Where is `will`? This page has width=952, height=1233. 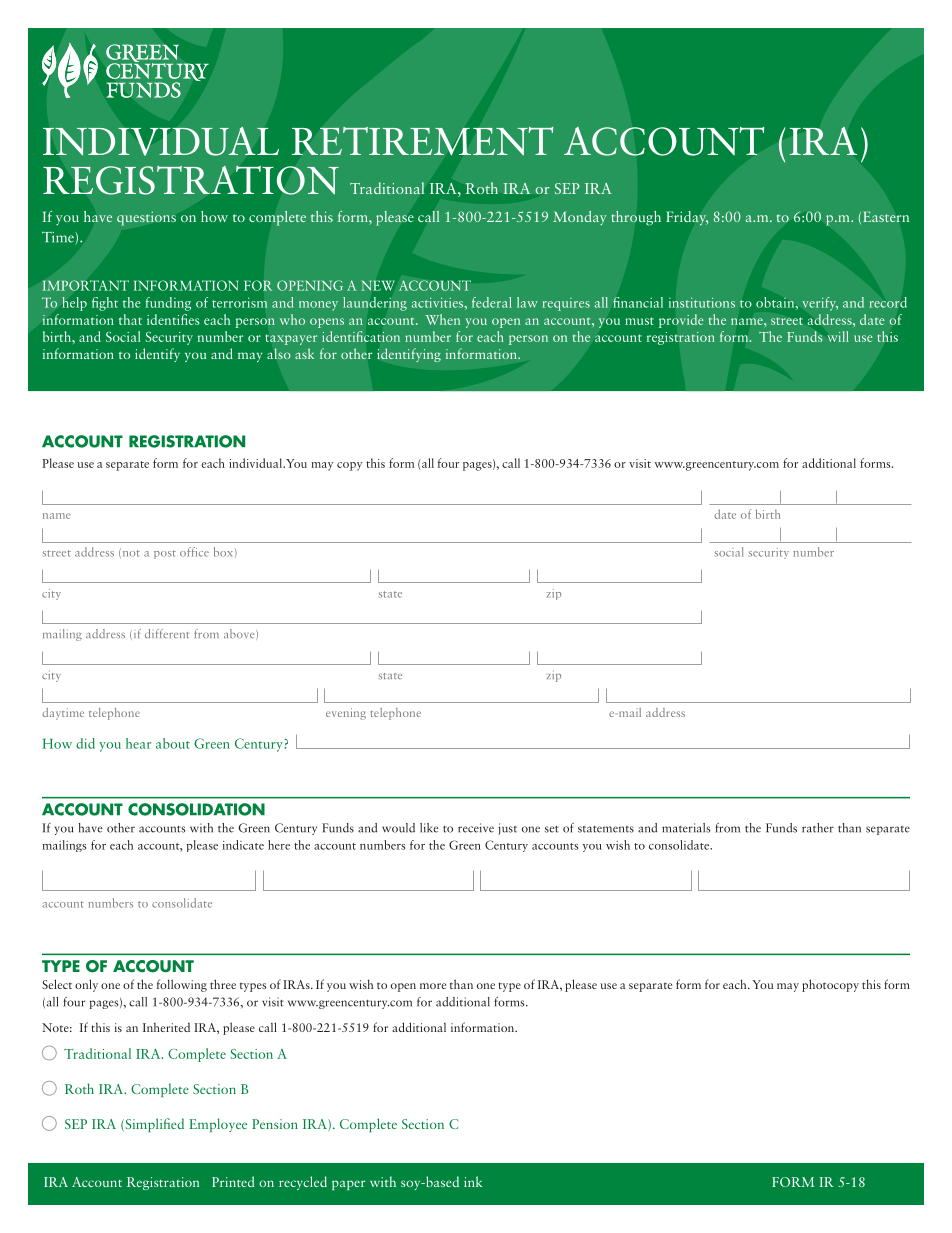
will is located at coordinates (838, 336).
